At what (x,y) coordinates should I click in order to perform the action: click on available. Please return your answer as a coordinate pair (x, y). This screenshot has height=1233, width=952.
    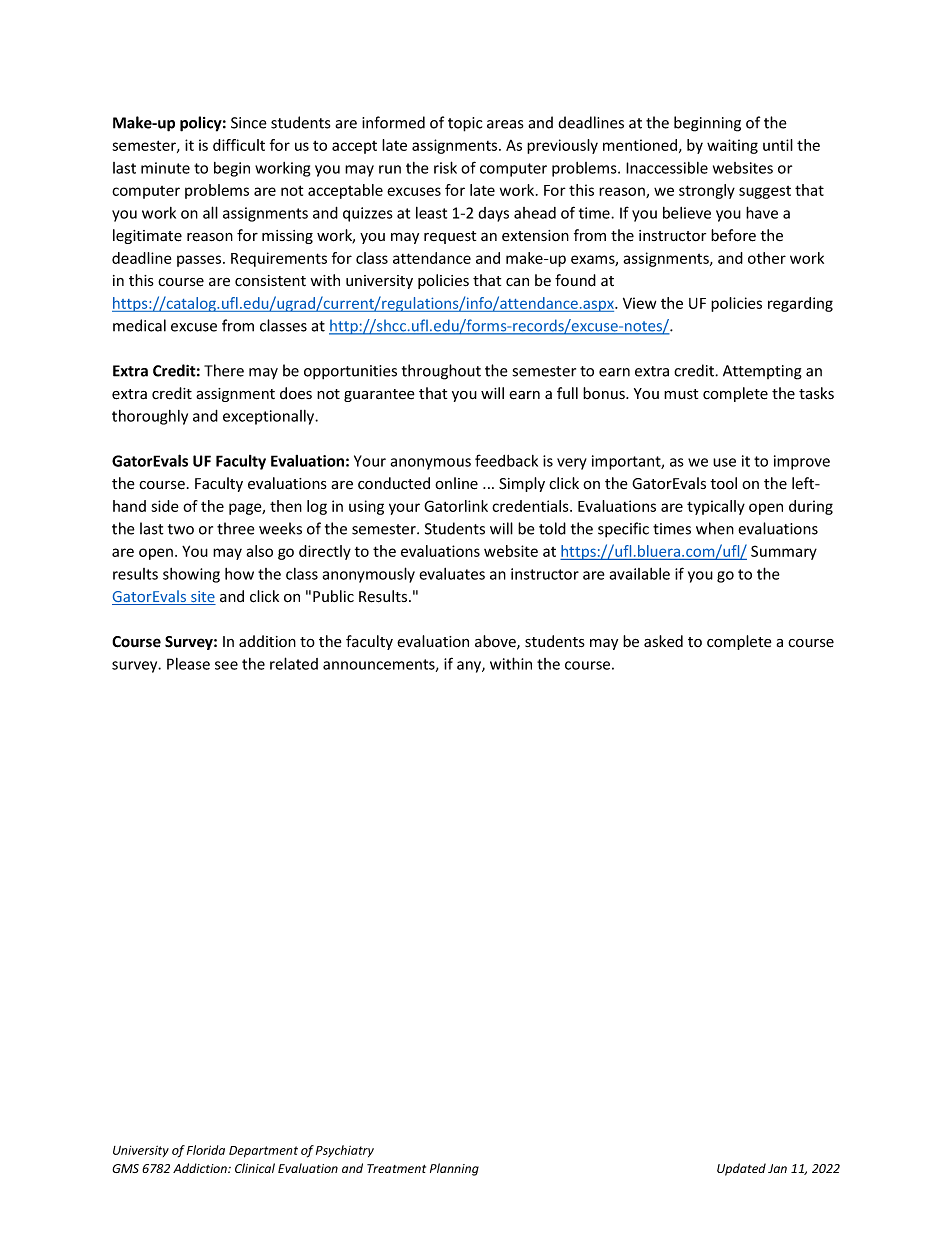
    Looking at the image, I should click on (639, 574).
